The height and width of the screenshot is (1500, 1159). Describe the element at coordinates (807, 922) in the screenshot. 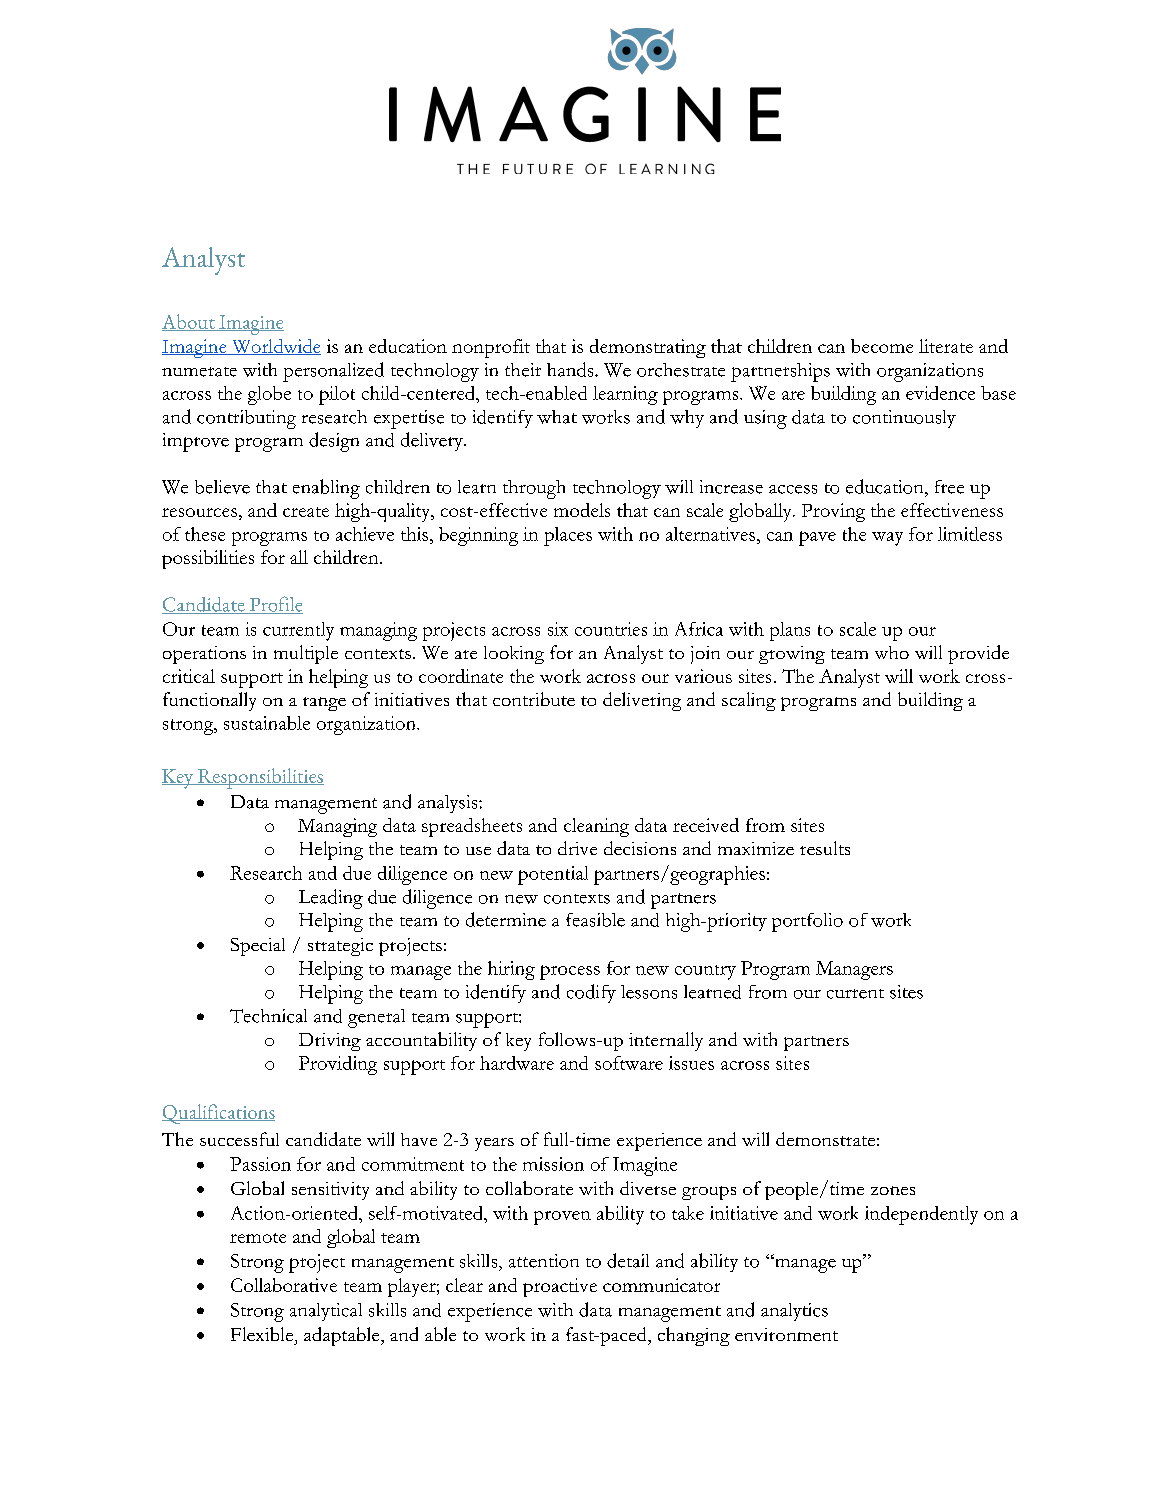

I see `portfolio` at that location.
